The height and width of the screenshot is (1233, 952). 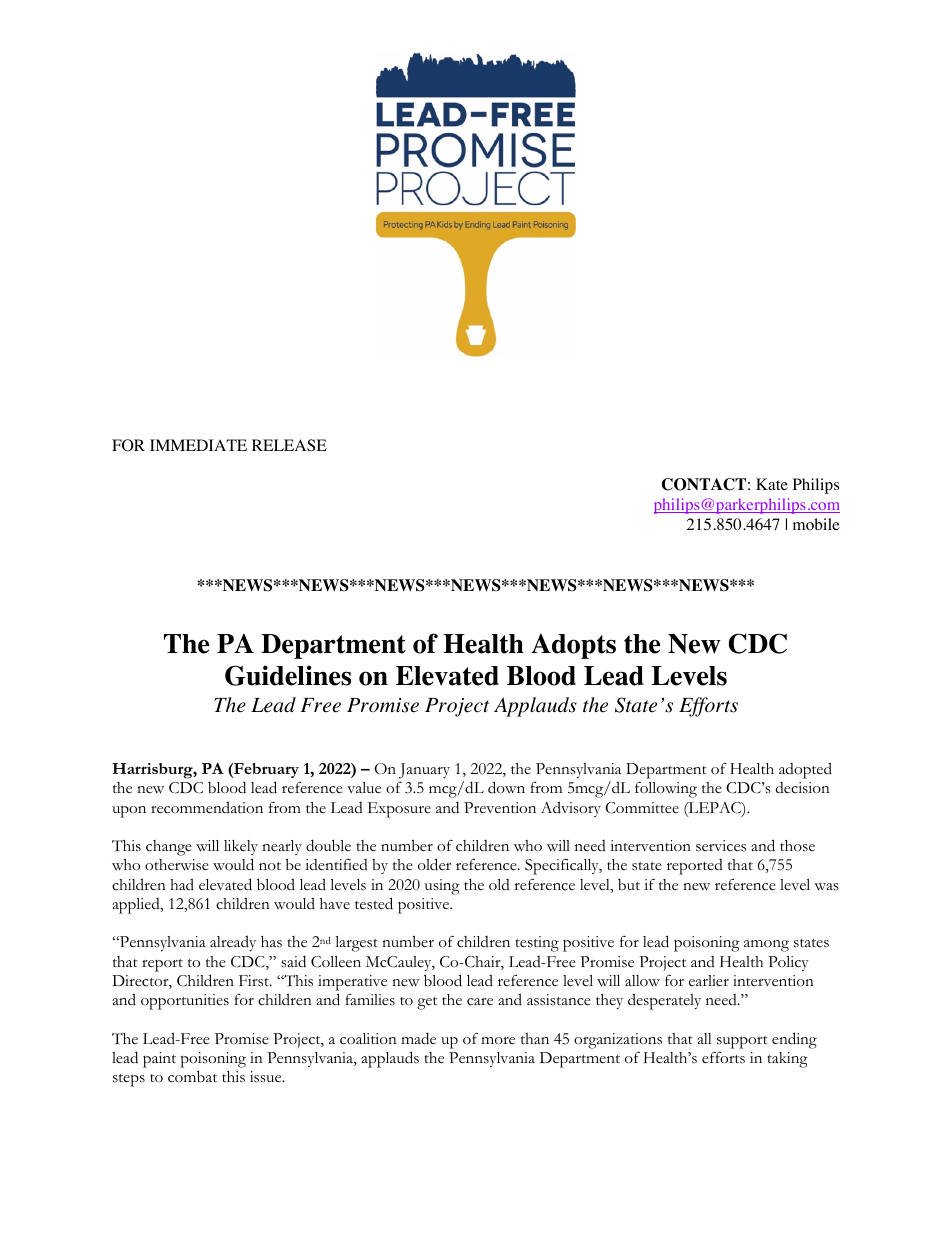 I want to click on adopted, so click(x=805, y=770).
